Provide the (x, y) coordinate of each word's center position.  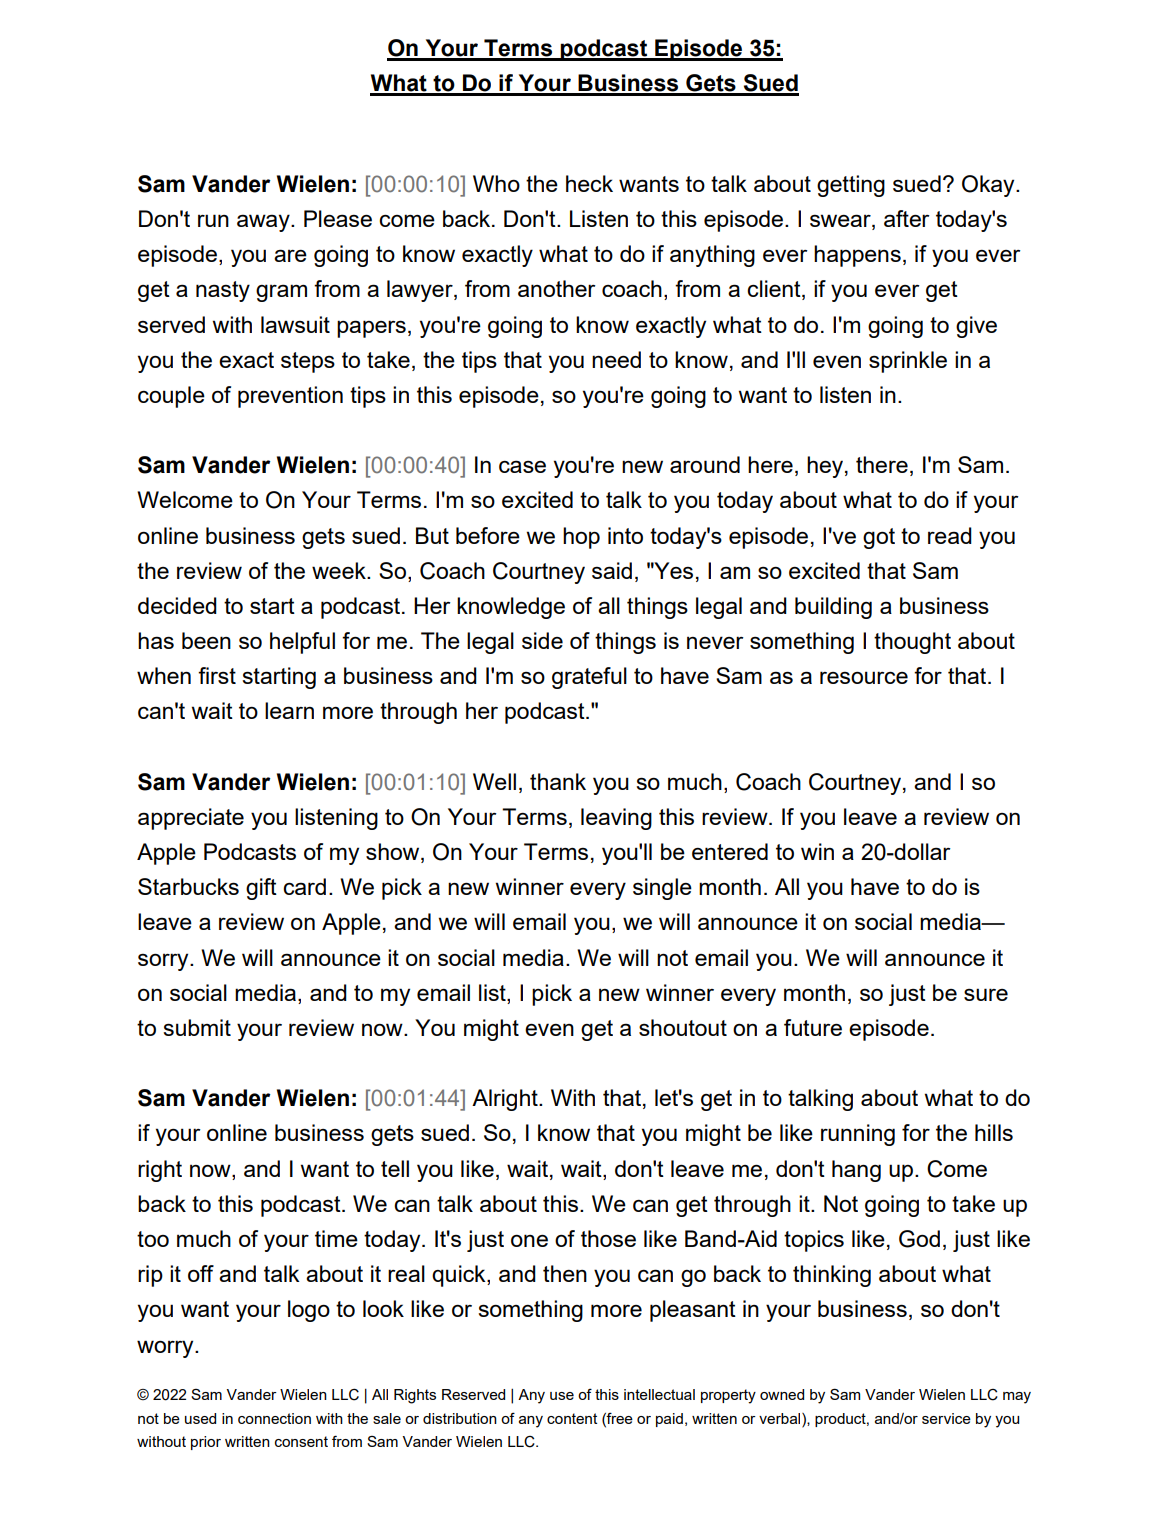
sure (986, 994)
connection (274, 1418)
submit (197, 1027)
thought (912, 643)
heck (589, 183)
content (572, 1418)
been (206, 640)
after (907, 218)
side (542, 640)
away (264, 223)
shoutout (683, 1027)
